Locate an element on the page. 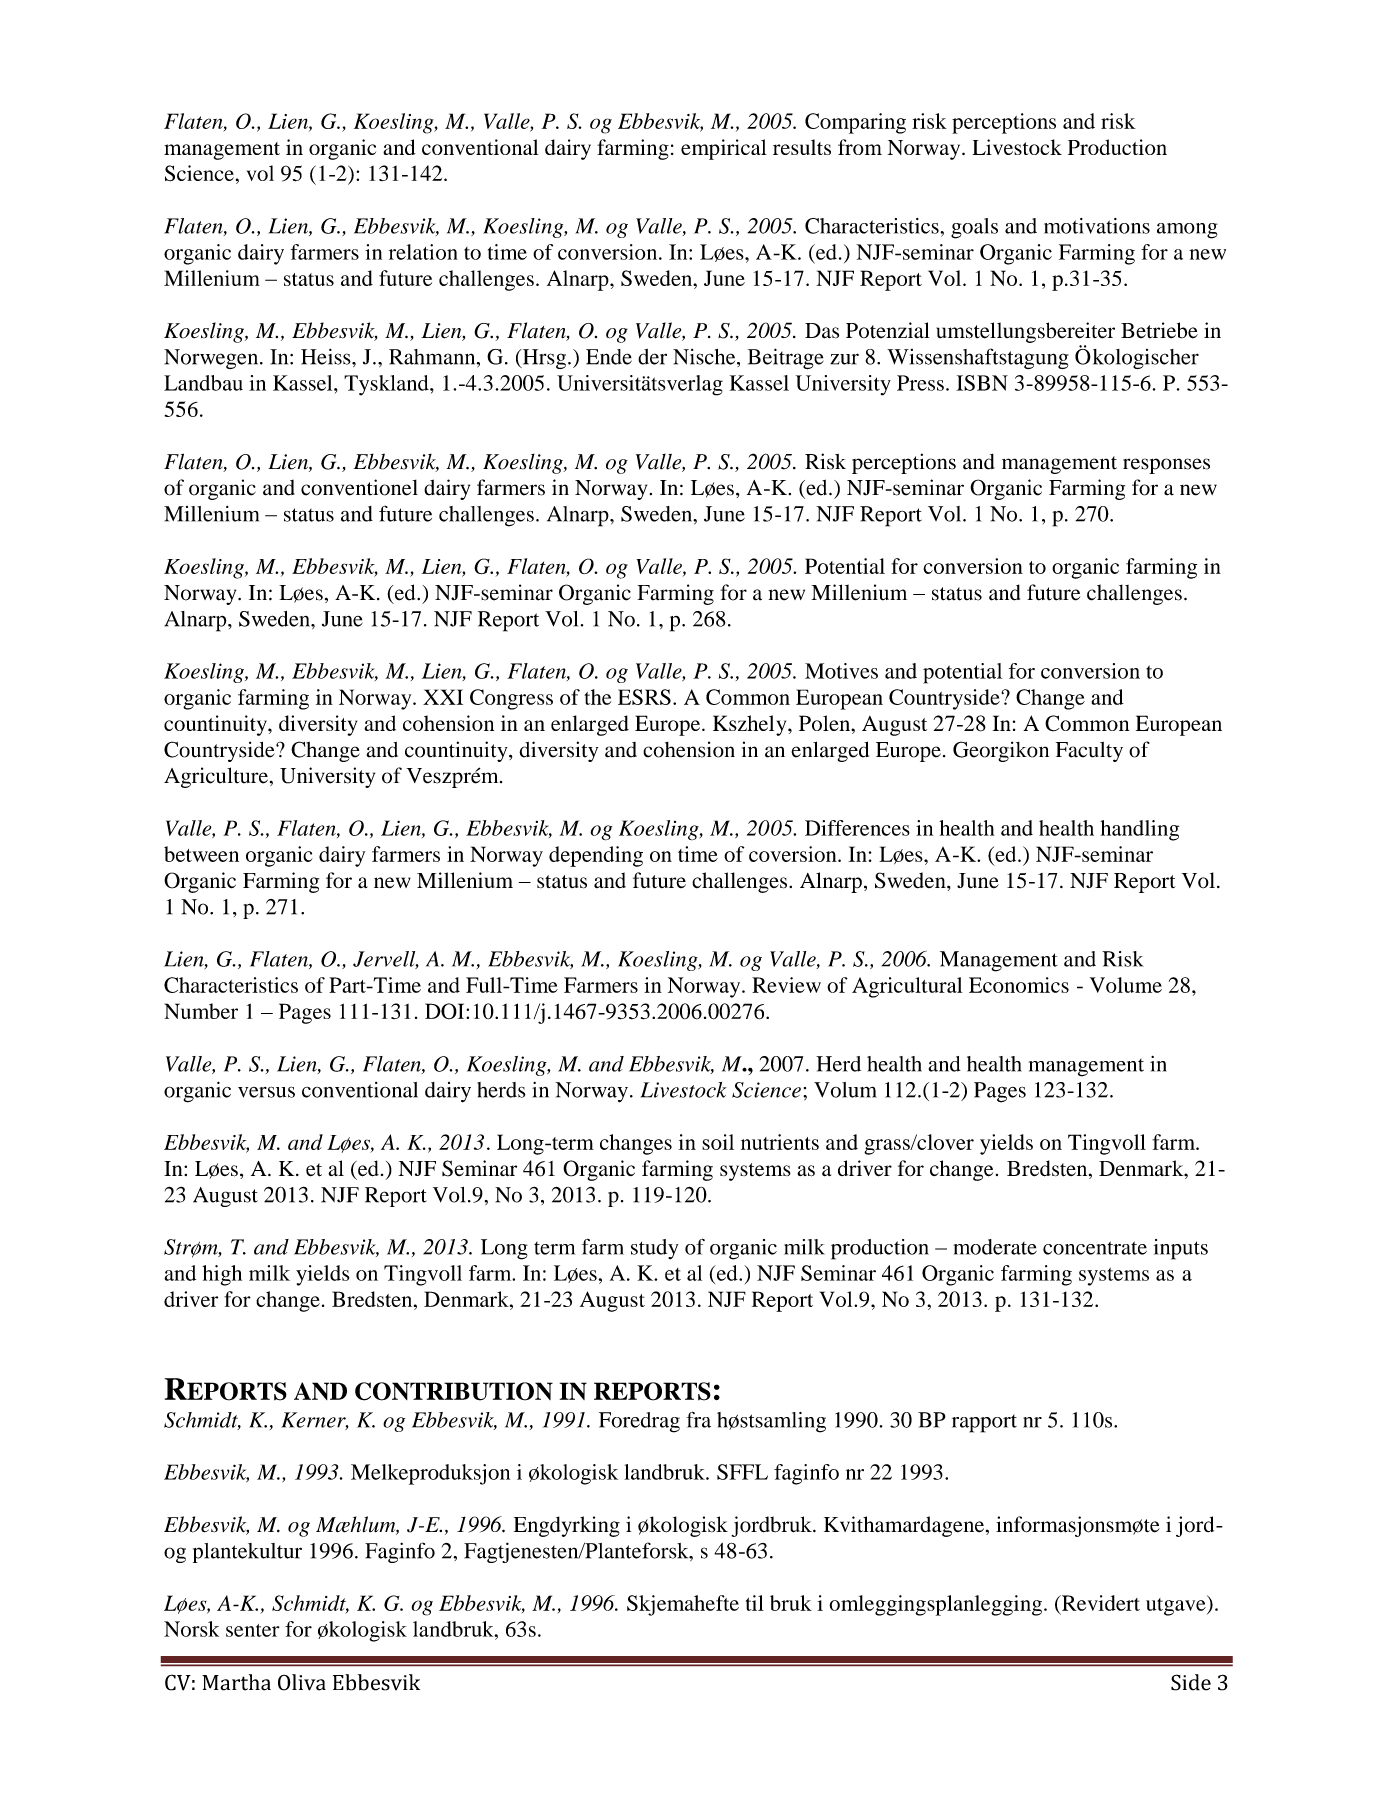 This document has width=1393, height=1803. between is located at coordinates (201, 854).
